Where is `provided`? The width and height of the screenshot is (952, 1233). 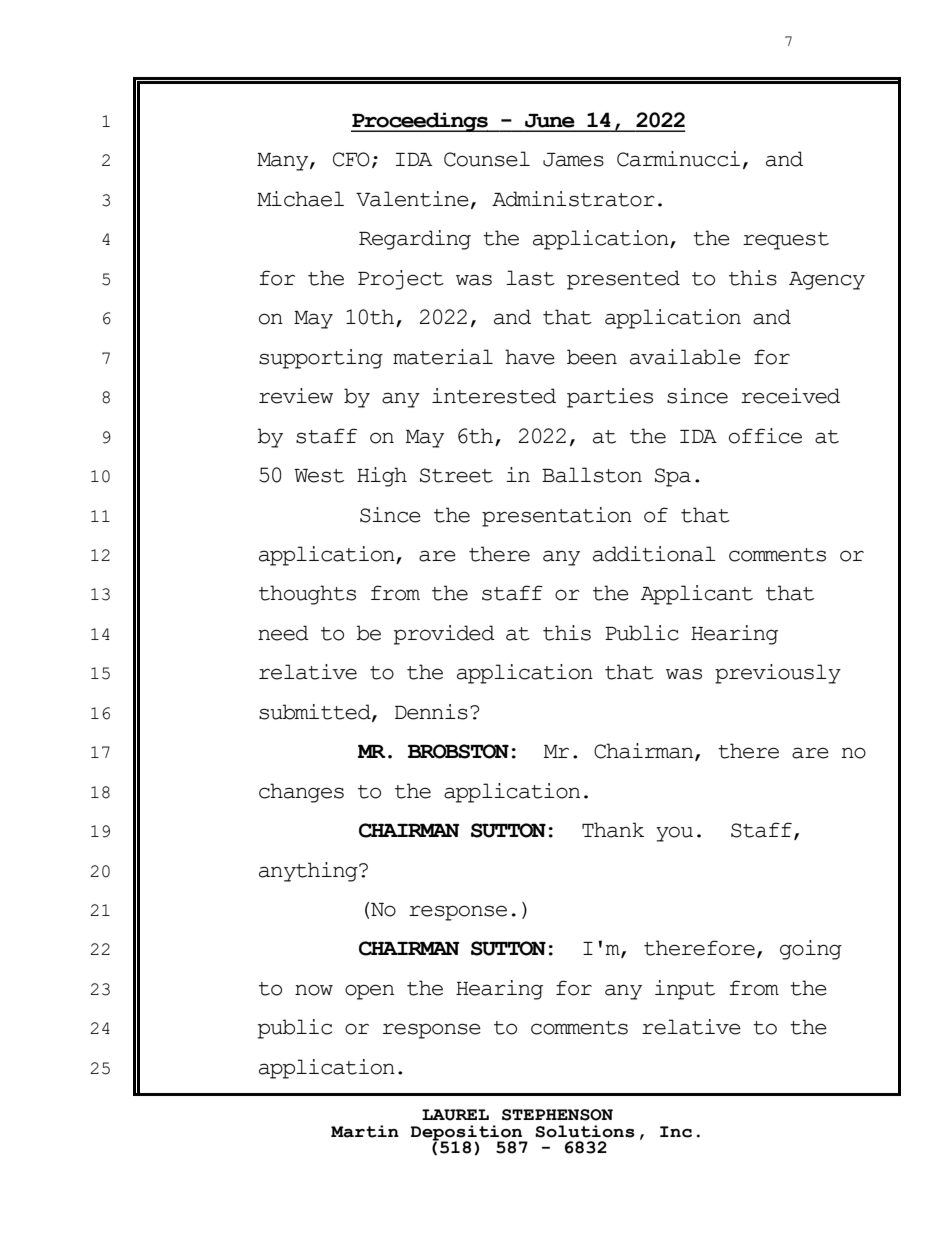 provided is located at coordinates (444, 635).
